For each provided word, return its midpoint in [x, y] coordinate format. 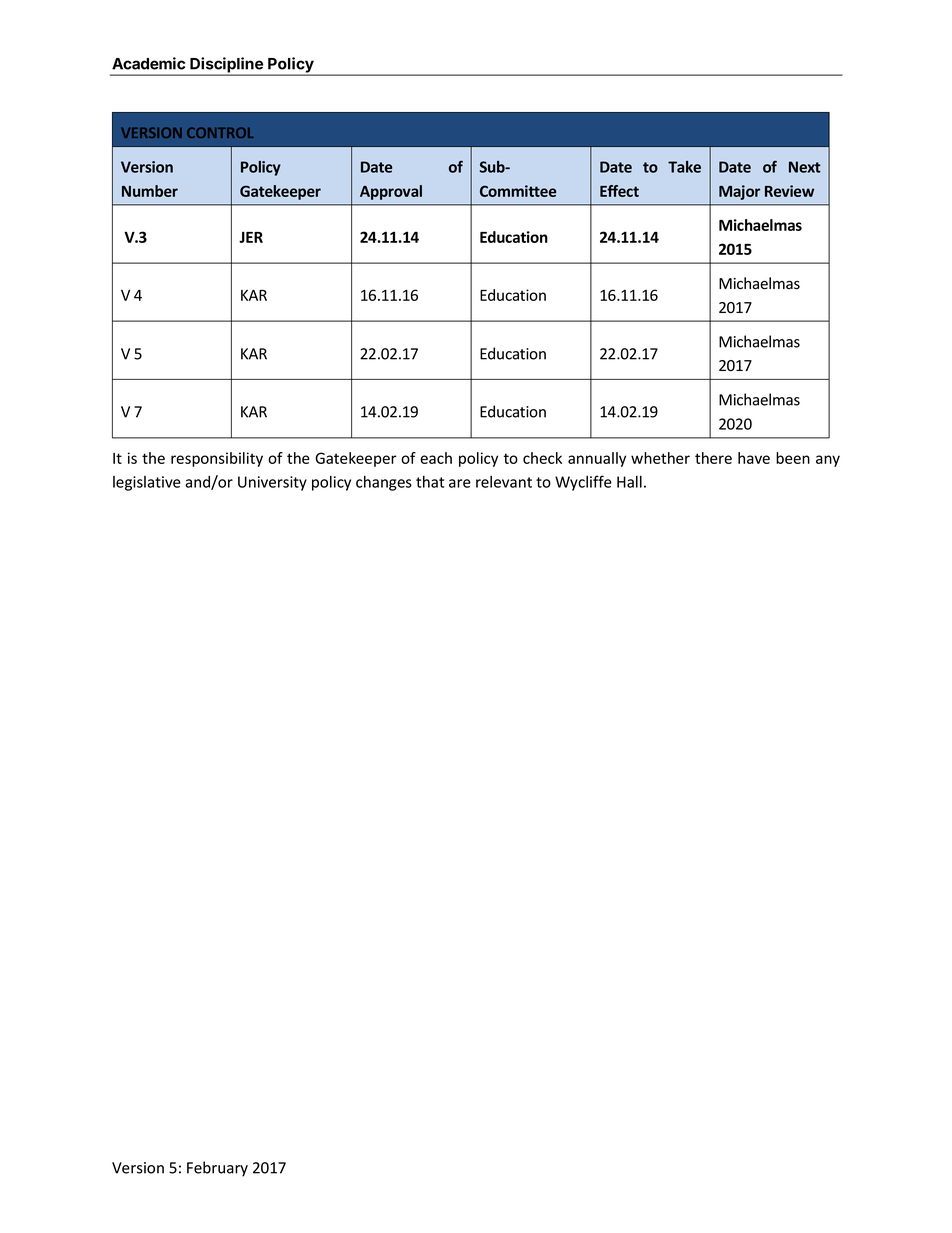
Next [805, 167]
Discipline [226, 66]
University [272, 483]
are [460, 483]
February [217, 1169]
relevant [504, 482]
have [754, 458]
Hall [629, 482]
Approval [391, 192]
